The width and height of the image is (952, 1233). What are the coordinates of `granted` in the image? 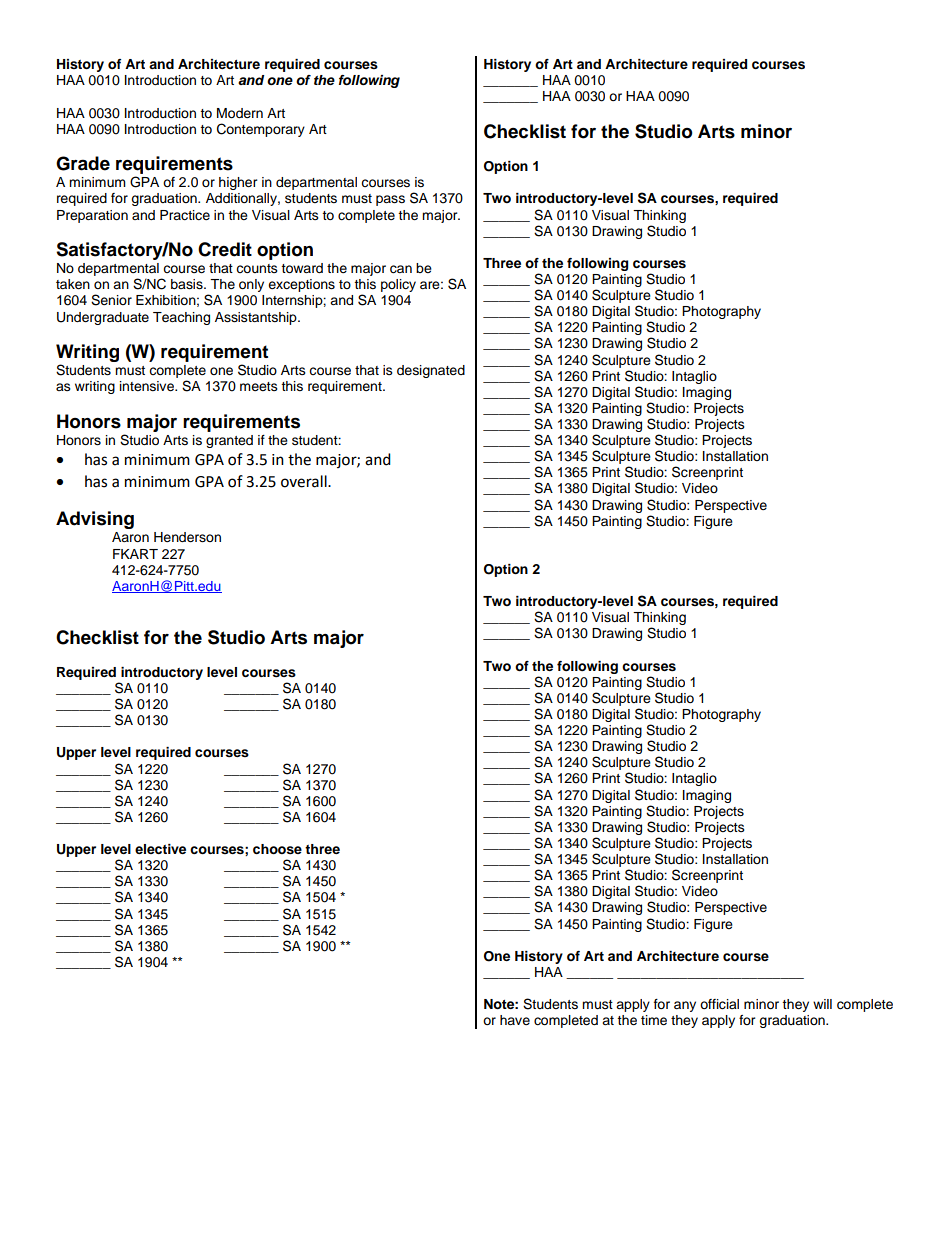 It's located at (229, 441).
